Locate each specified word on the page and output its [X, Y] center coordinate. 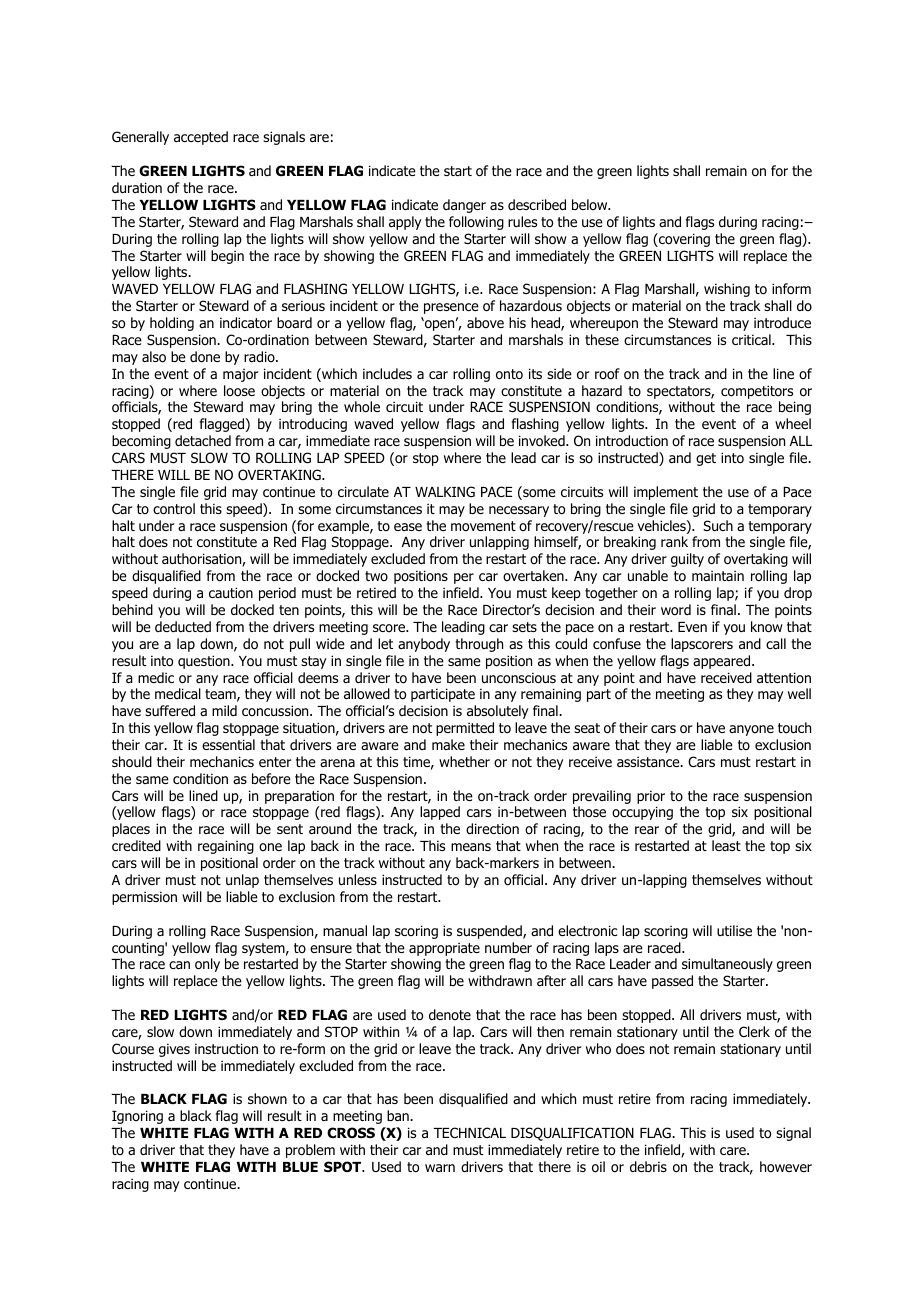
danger [464, 206]
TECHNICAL [469, 1132]
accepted [201, 138]
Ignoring [137, 1117]
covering [683, 240]
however [786, 1166]
